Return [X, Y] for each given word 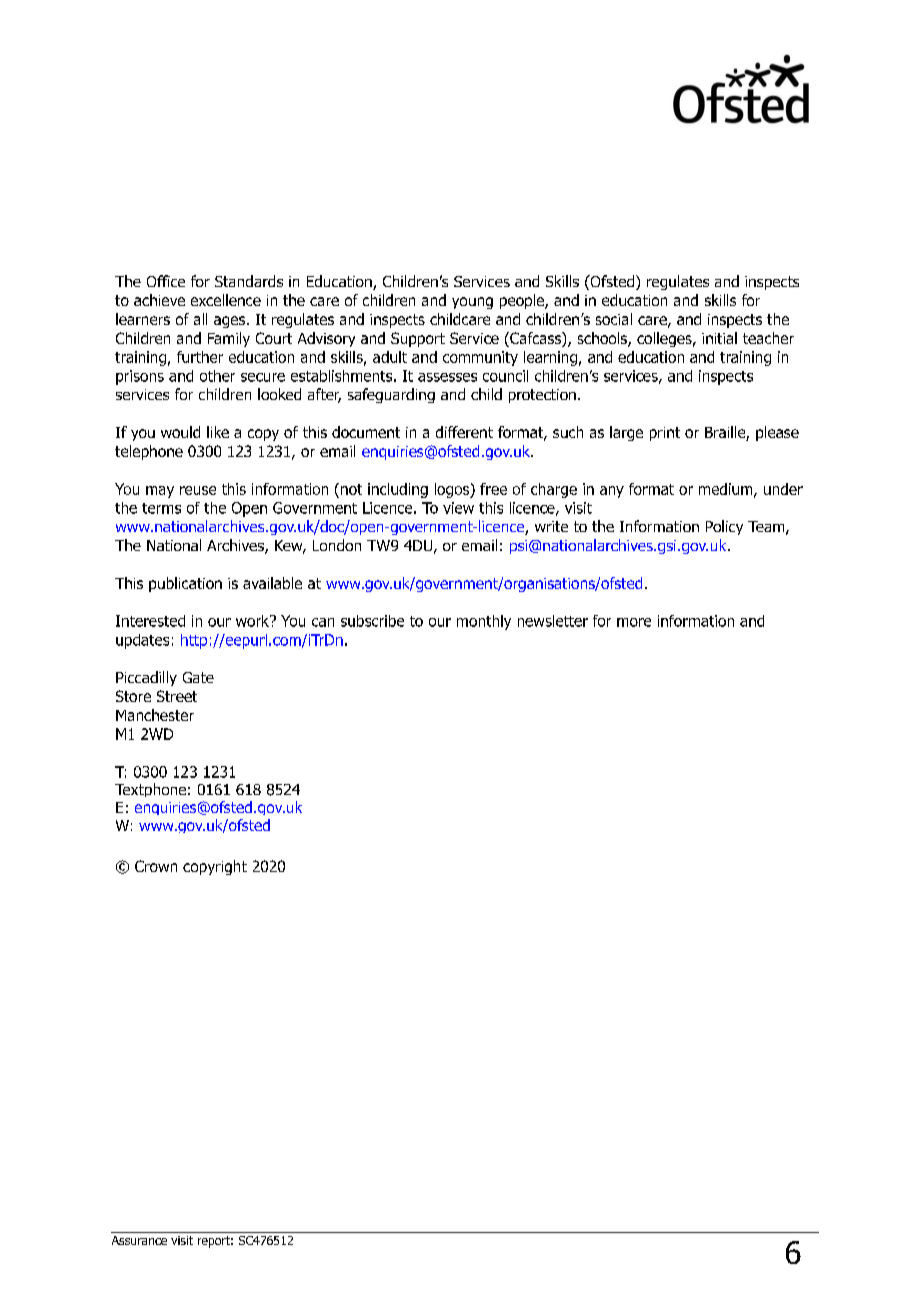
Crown [156, 866]
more [634, 622]
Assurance [139, 1240]
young [472, 303]
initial [719, 338]
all [200, 319]
